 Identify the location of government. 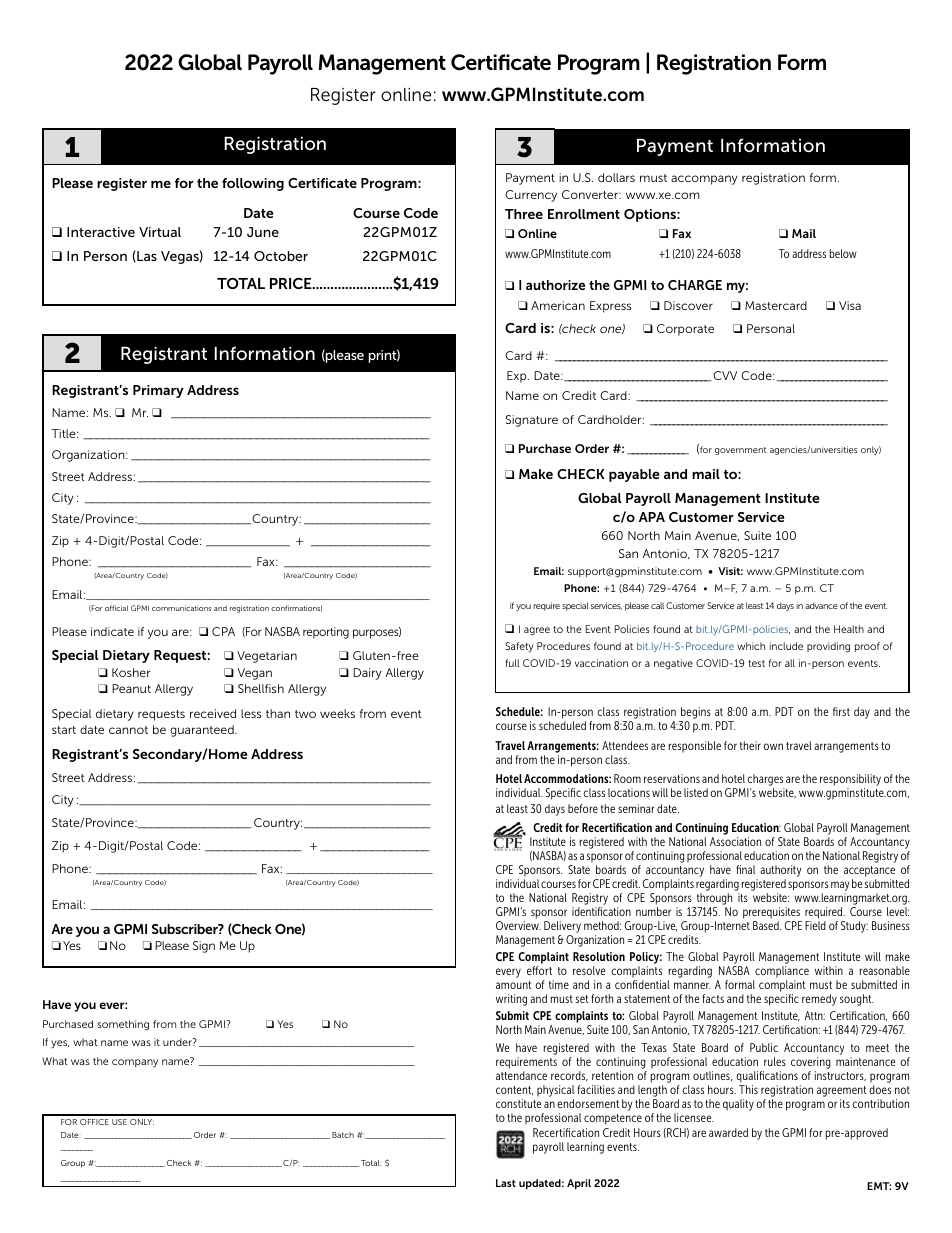
(741, 451).
